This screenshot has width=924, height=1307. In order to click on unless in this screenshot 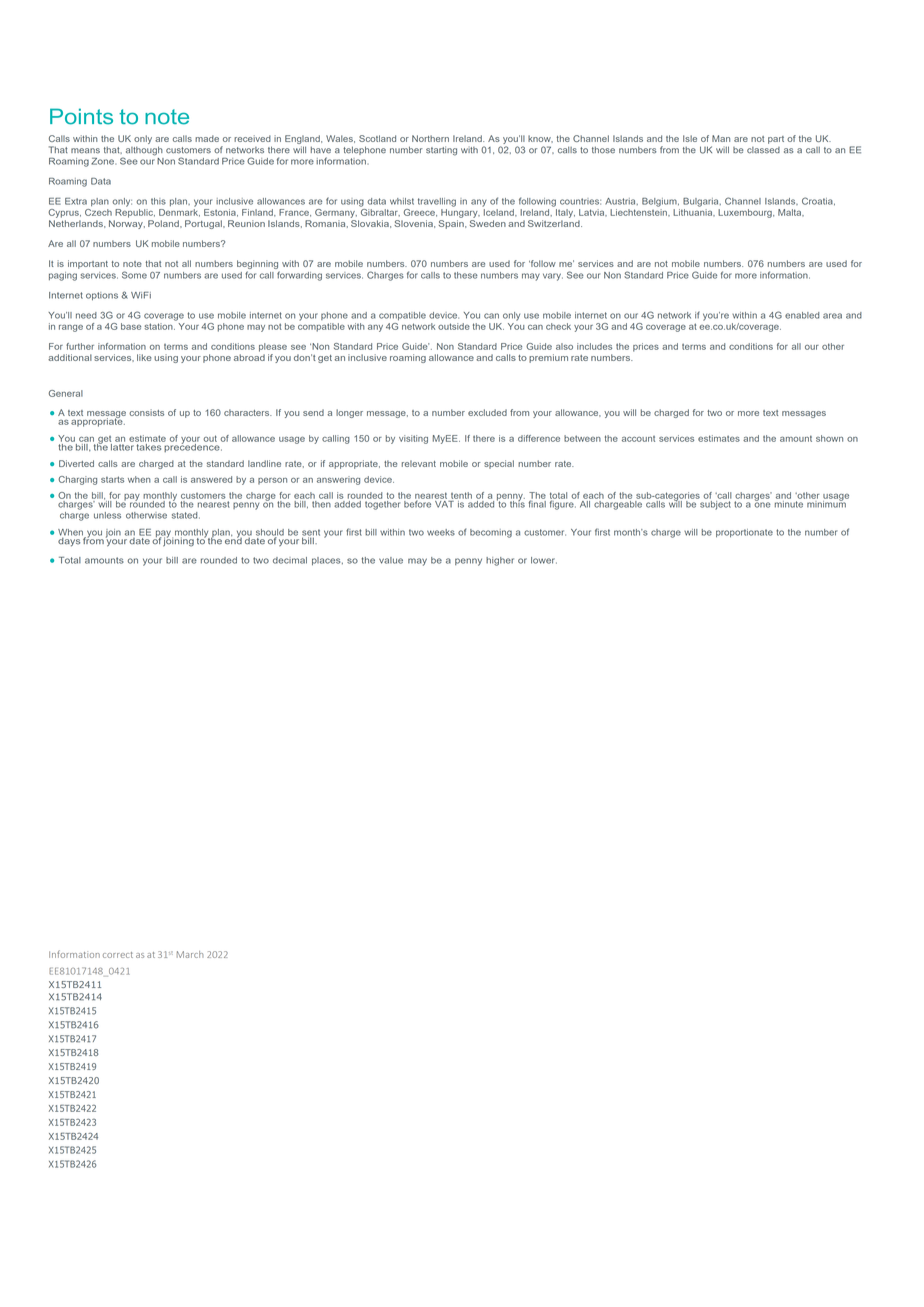, I will do `click(107, 515)`.
